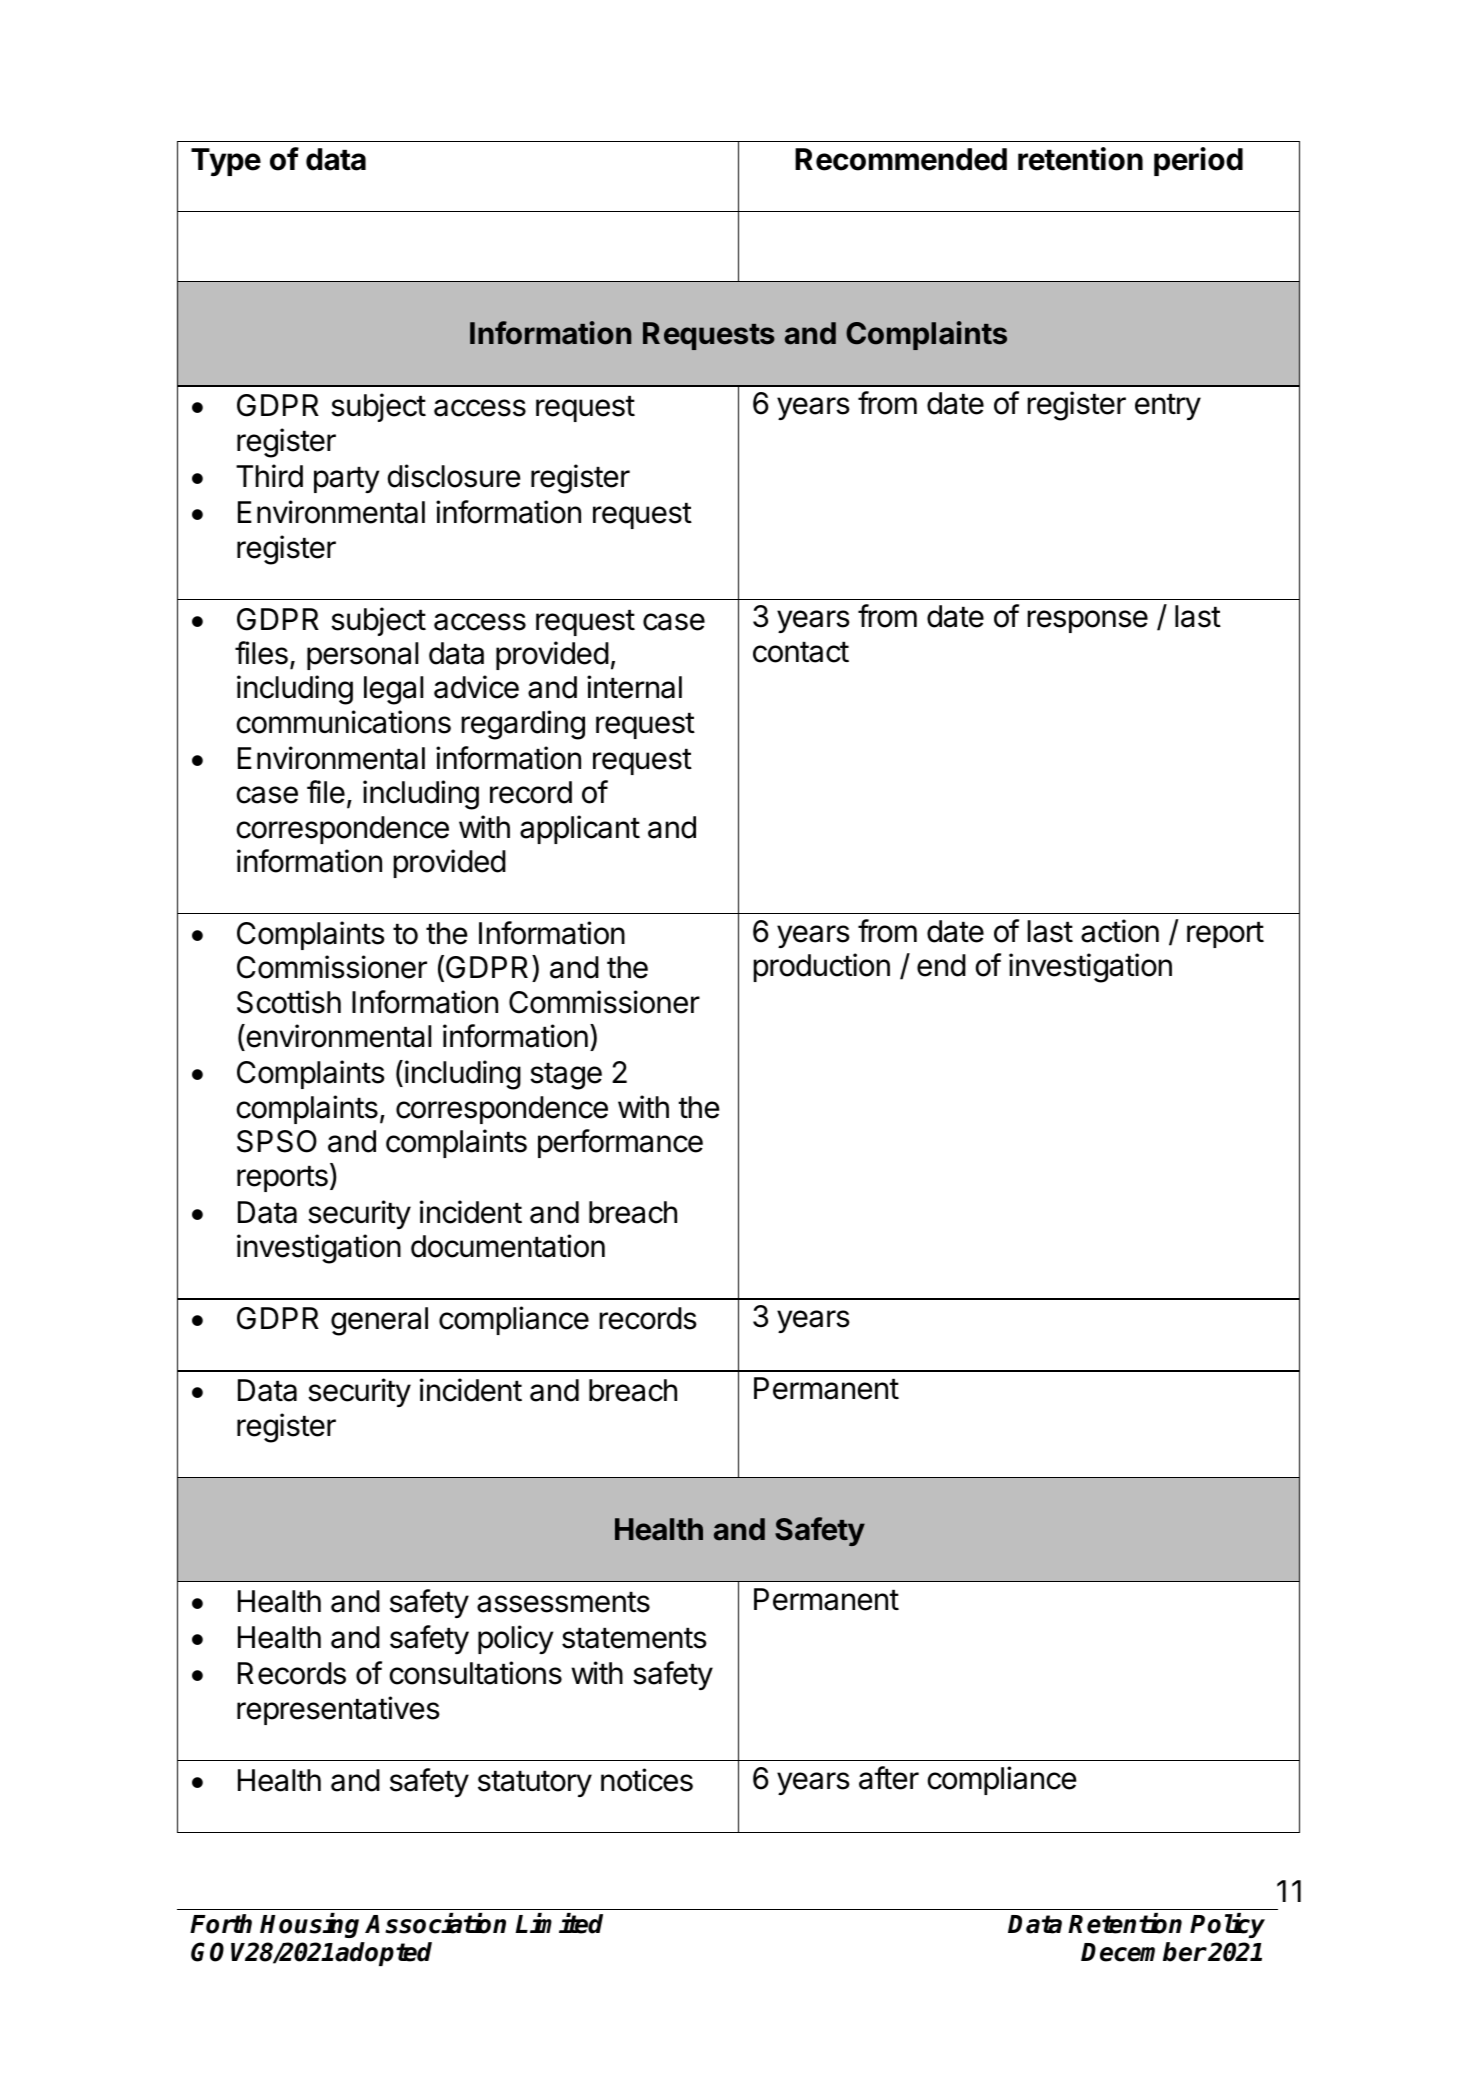 Image resolution: width=1482 pixels, height=2096 pixels. I want to click on action, so click(1120, 931).
